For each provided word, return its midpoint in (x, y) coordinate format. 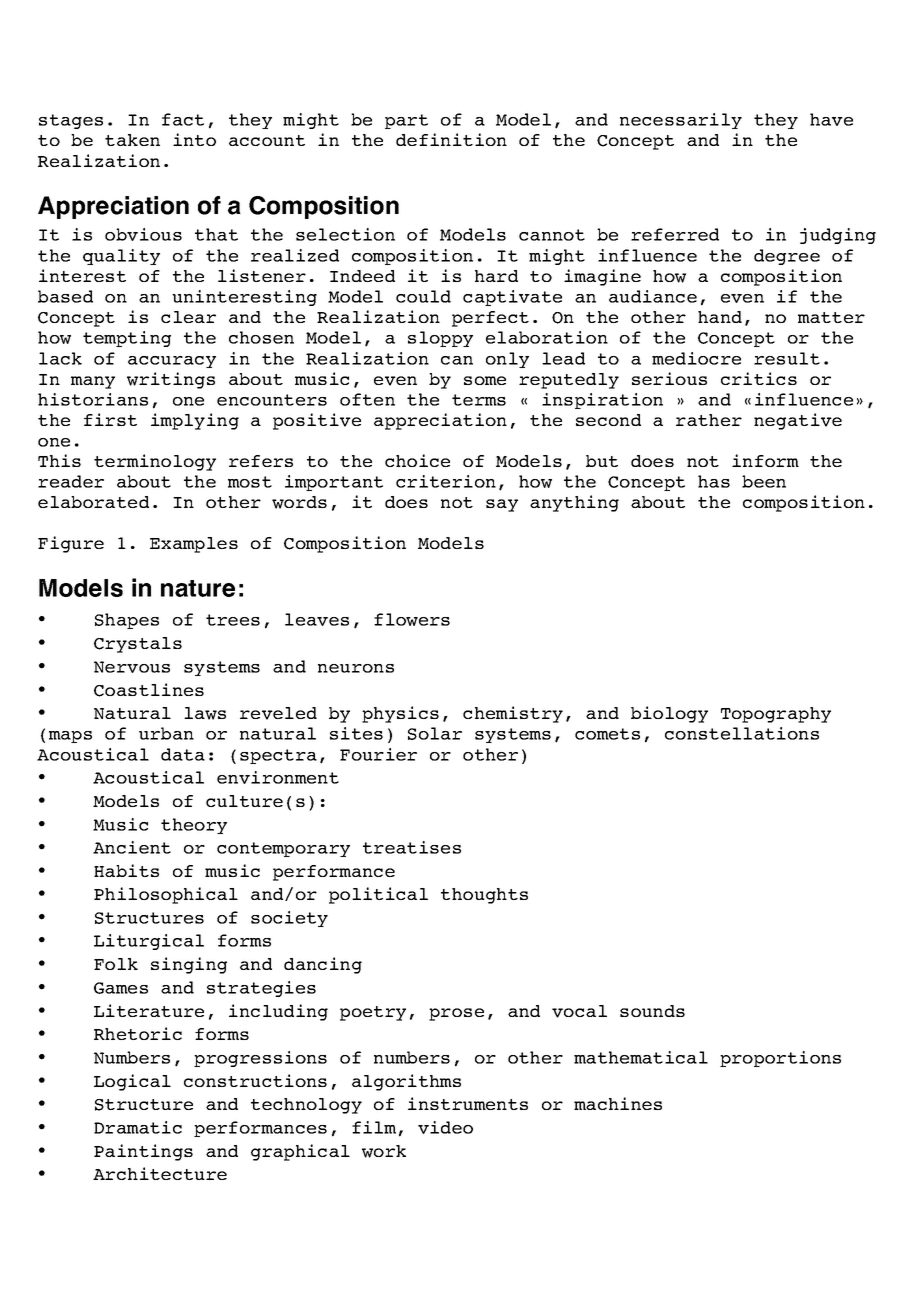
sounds (652, 1011)
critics (759, 378)
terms (479, 400)
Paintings (143, 1152)
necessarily (681, 121)
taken (132, 140)
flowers (412, 619)
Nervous (132, 667)
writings (171, 380)
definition (451, 139)
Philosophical (166, 895)
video (445, 1127)
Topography (776, 715)
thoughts (484, 896)
